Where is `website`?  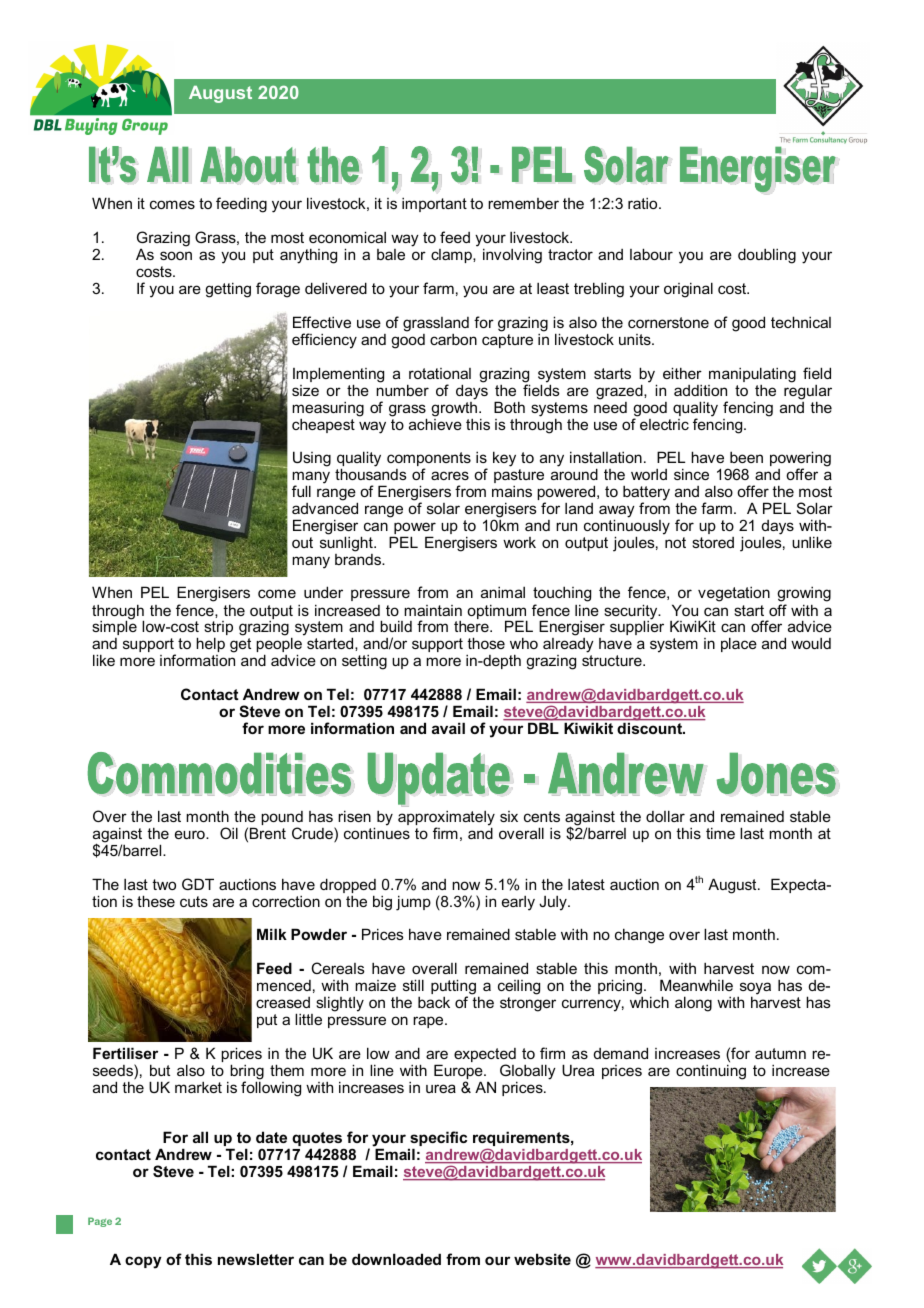
website is located at coordinates (542, 1259).
